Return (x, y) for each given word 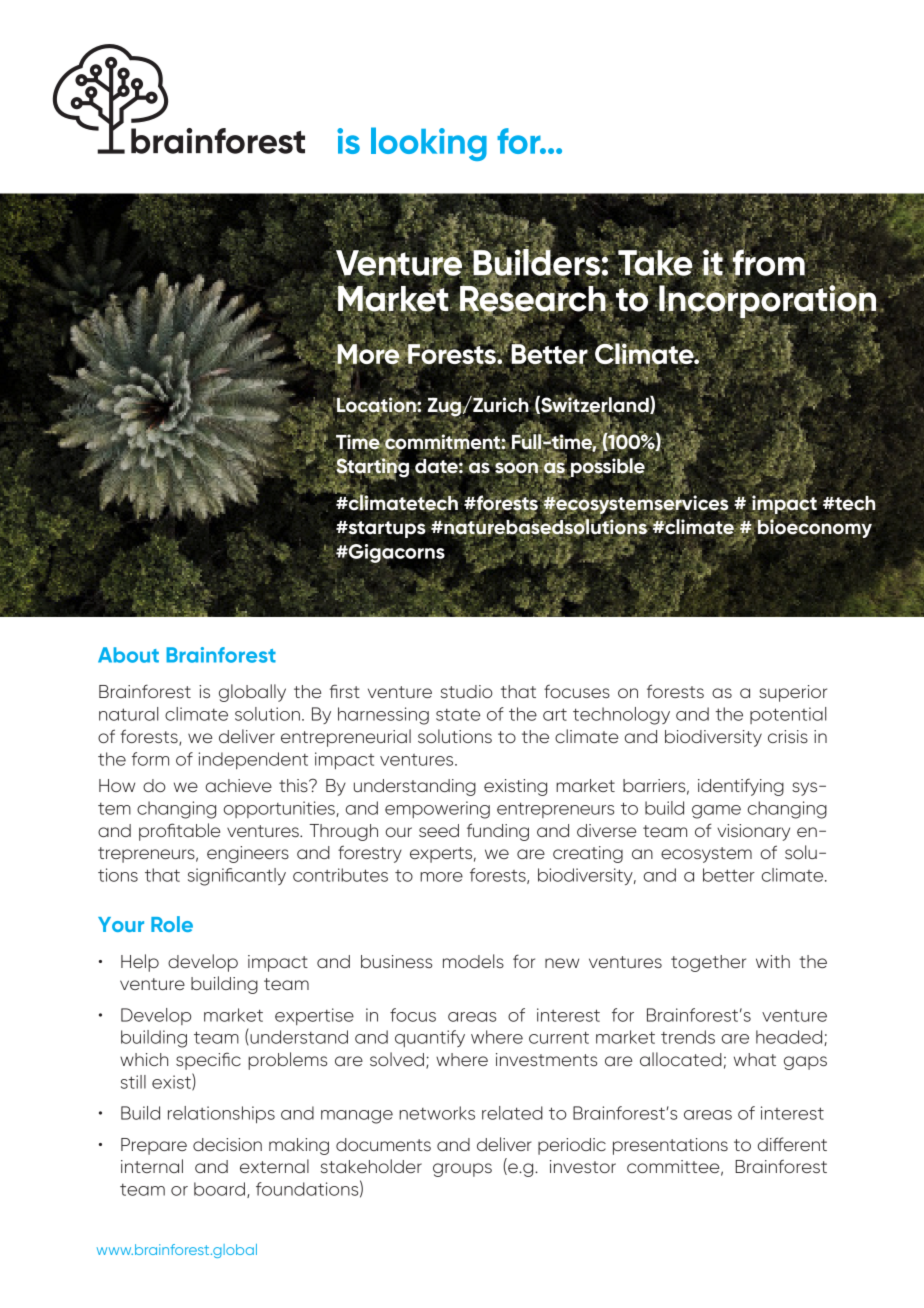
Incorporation (767, 302)
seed (439, 830)
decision (227, 1144)
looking (429, 144)
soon (515, 469)
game (716, 812)
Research (533, 298)
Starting (372, 468)
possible (608, 467)
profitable (179, 832)
